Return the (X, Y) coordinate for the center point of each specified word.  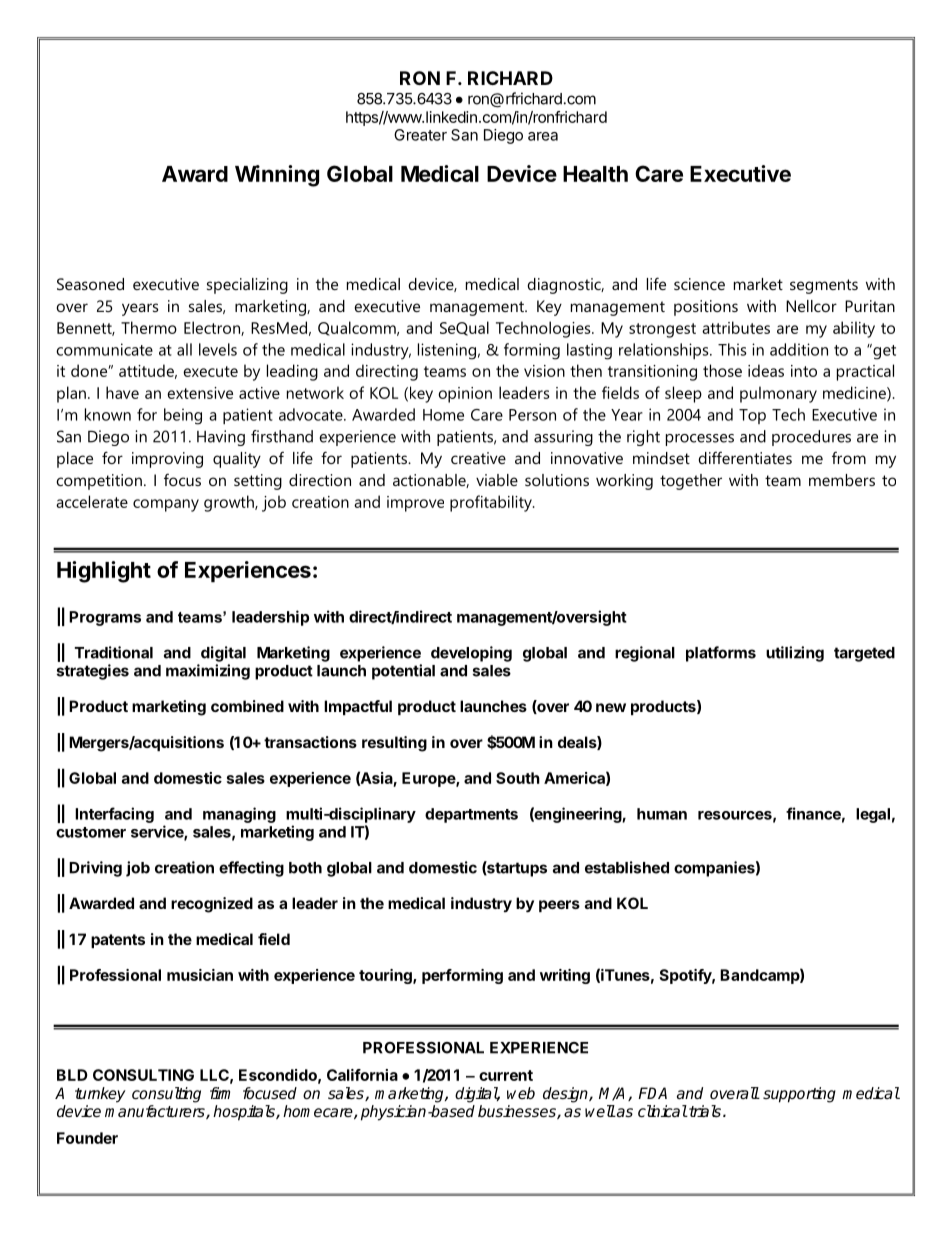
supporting (799, 1095)
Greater (420, 135)
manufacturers (156, 1112)
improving (167, 460)
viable (497, 480)
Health (595, 174)
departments (471, 815)
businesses (518, 1112)
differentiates (745, 457)
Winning (277, 176)
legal (873, 815)
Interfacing (114, 815)
